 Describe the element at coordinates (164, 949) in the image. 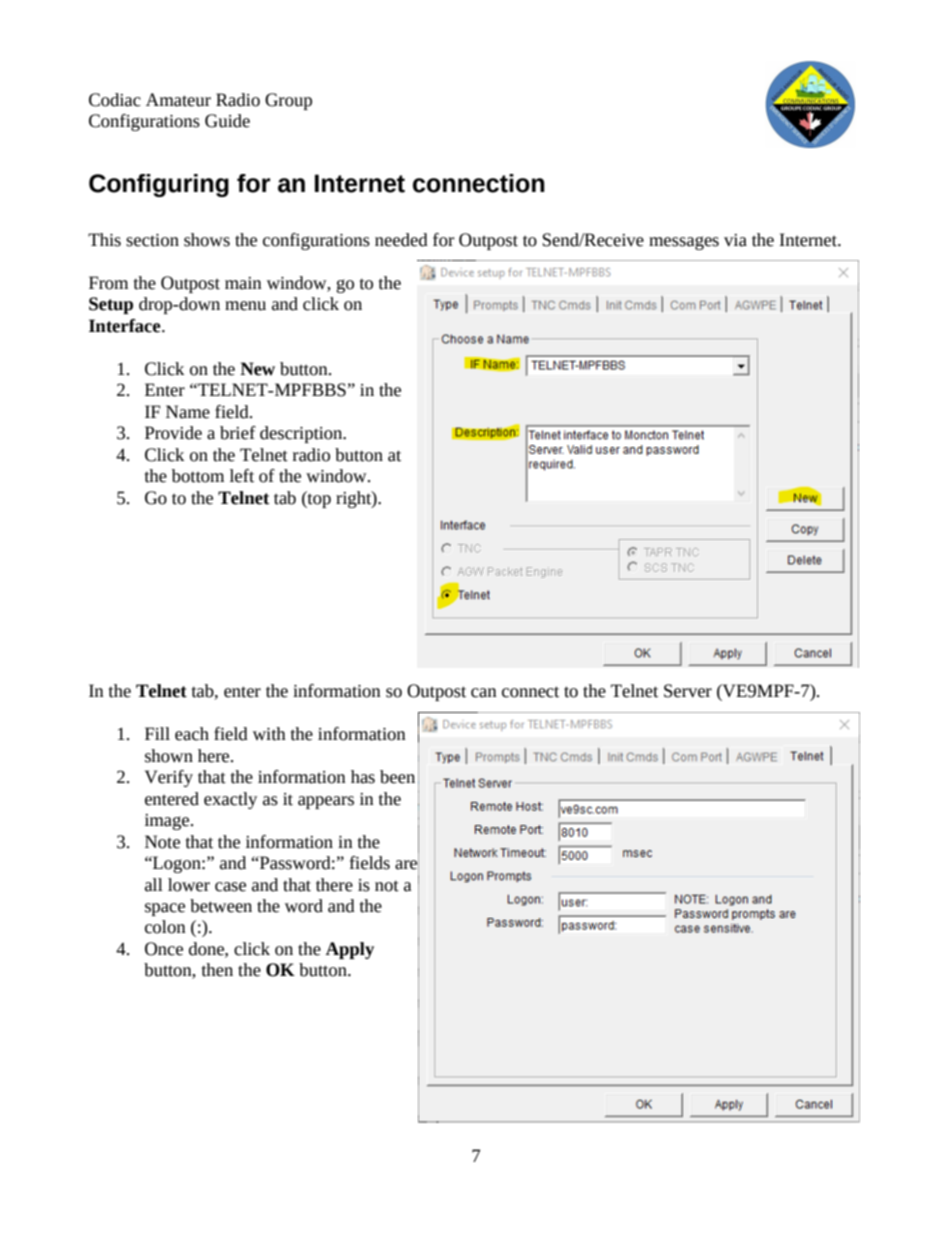

I see `Once` at that location.
